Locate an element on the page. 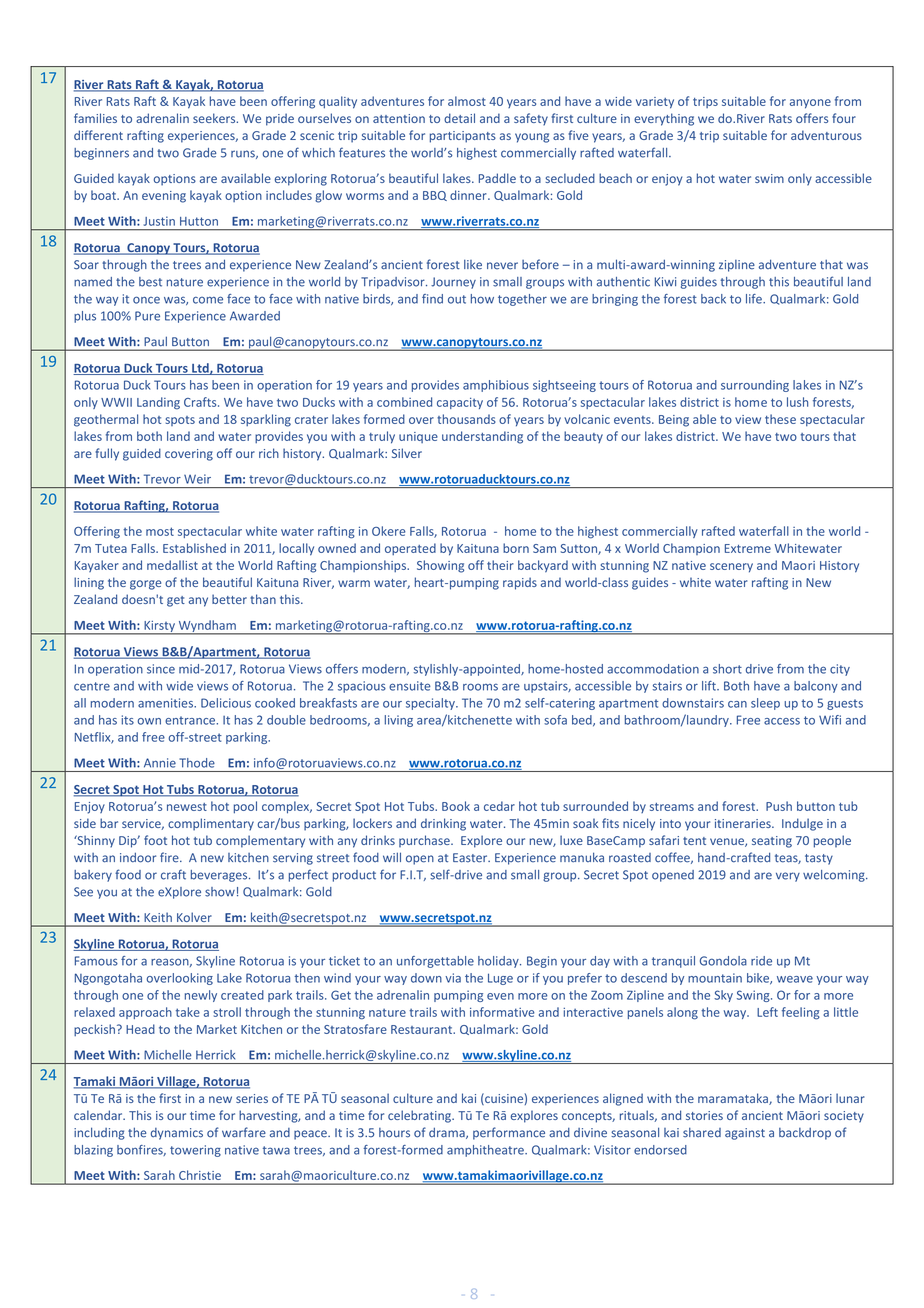  swim is located at coordinates (769, 178).
